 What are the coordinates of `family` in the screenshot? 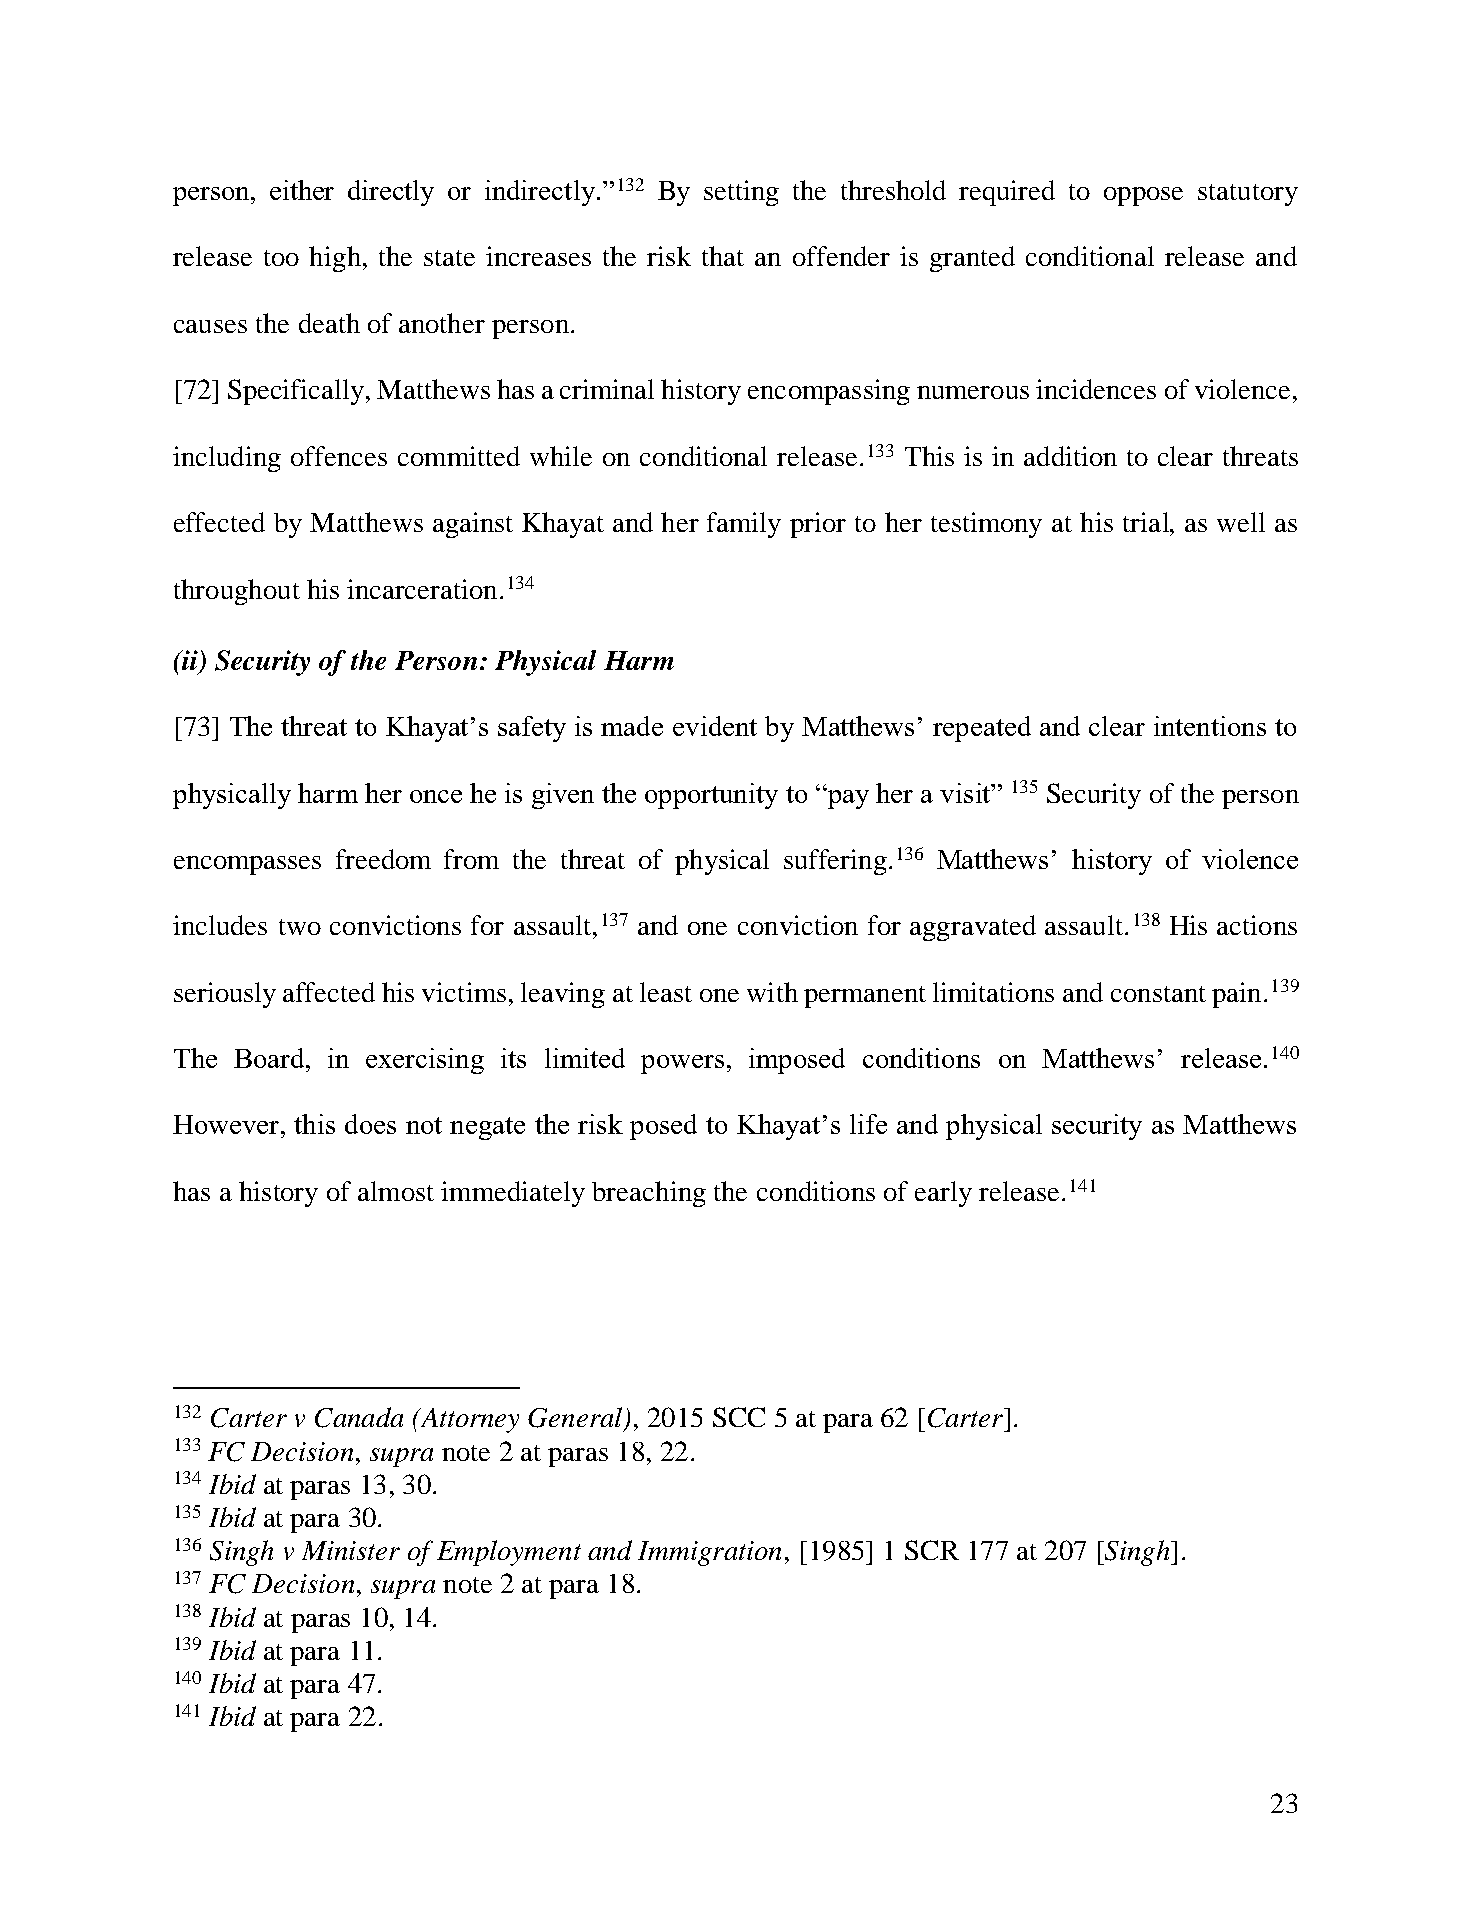 It's located at (744, 525).
